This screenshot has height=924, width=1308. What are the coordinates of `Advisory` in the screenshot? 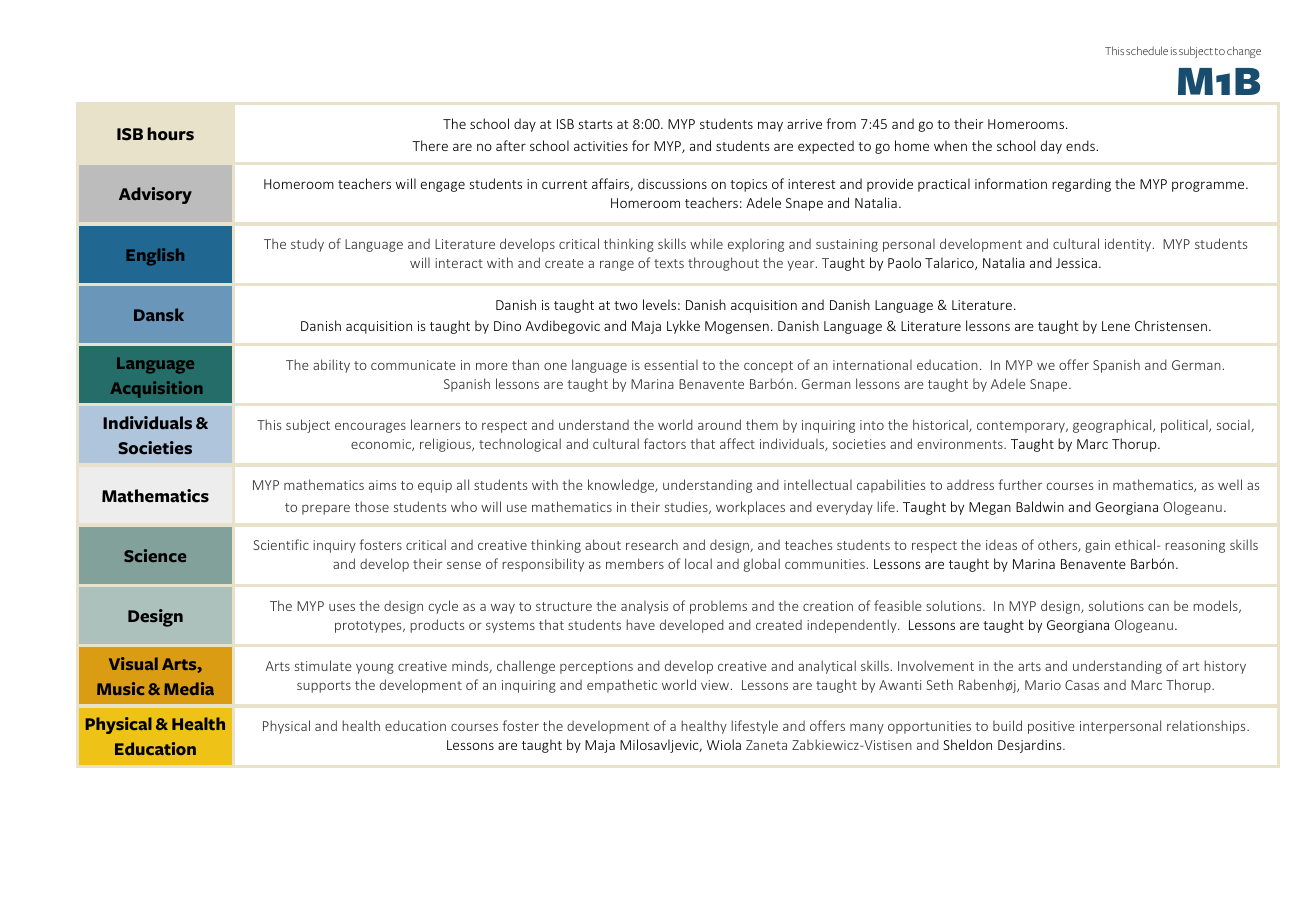 It's located at (155, 195).
